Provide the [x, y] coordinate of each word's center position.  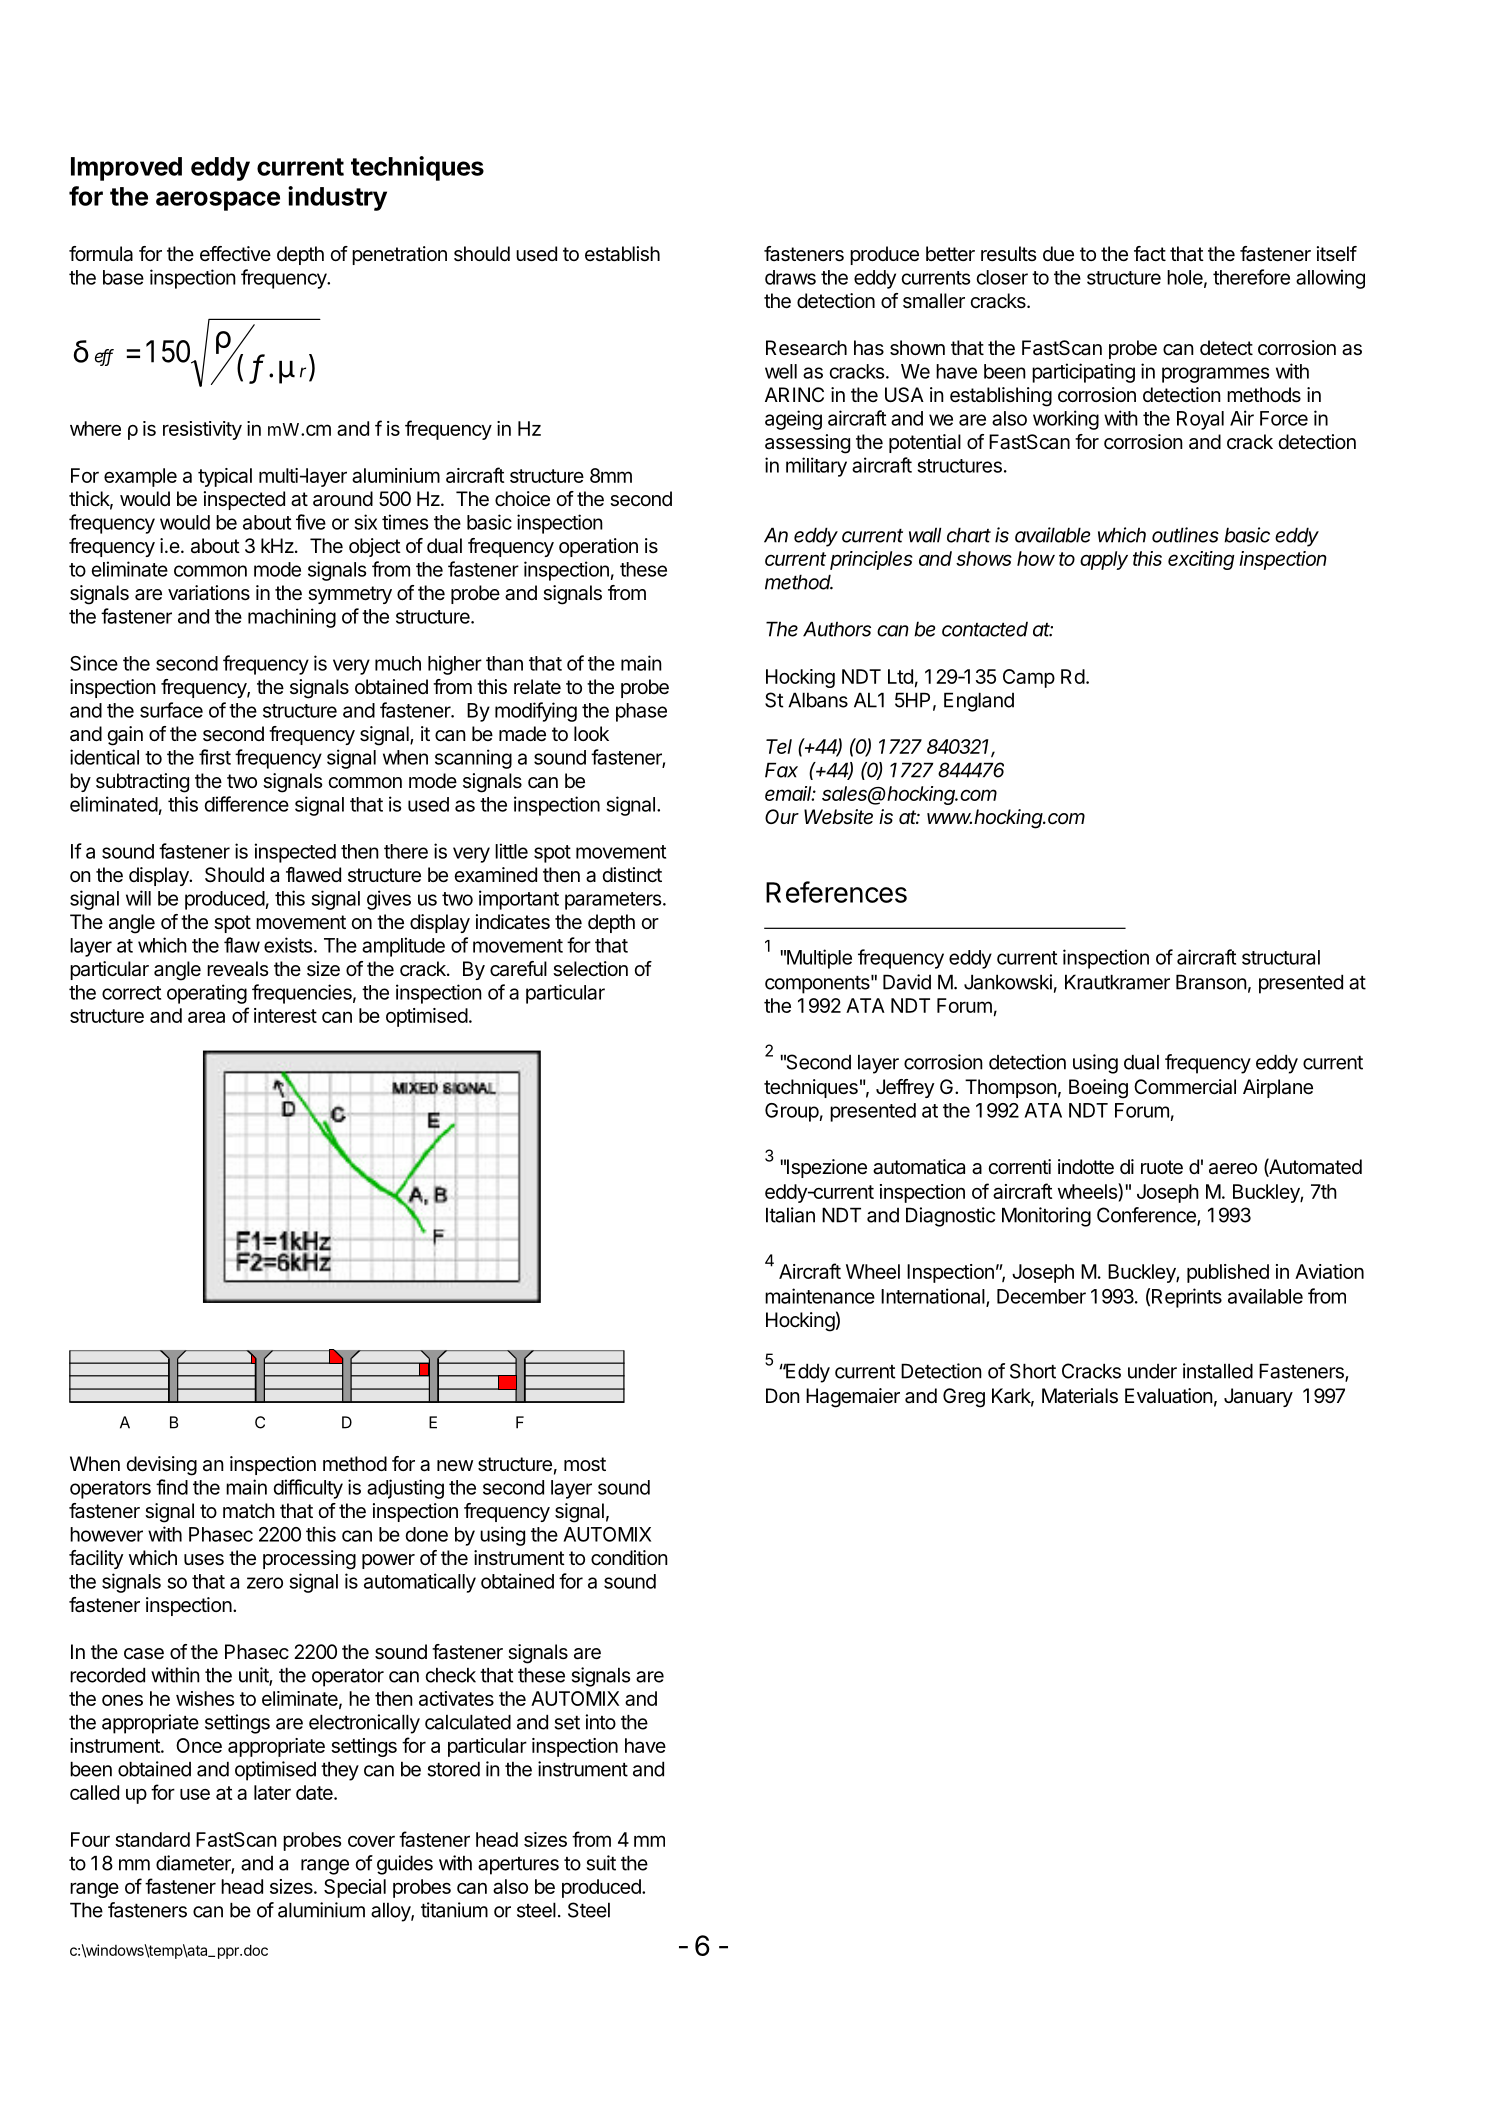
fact [1150, 254]
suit [601, 1863]
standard [152, 1839]
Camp [1029, 678]
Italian [790, 1215]
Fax [781, 770]
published [1228, 1273]
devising [161, 1466]
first [215, 757]
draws [790, 277]
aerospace [218, 201]
